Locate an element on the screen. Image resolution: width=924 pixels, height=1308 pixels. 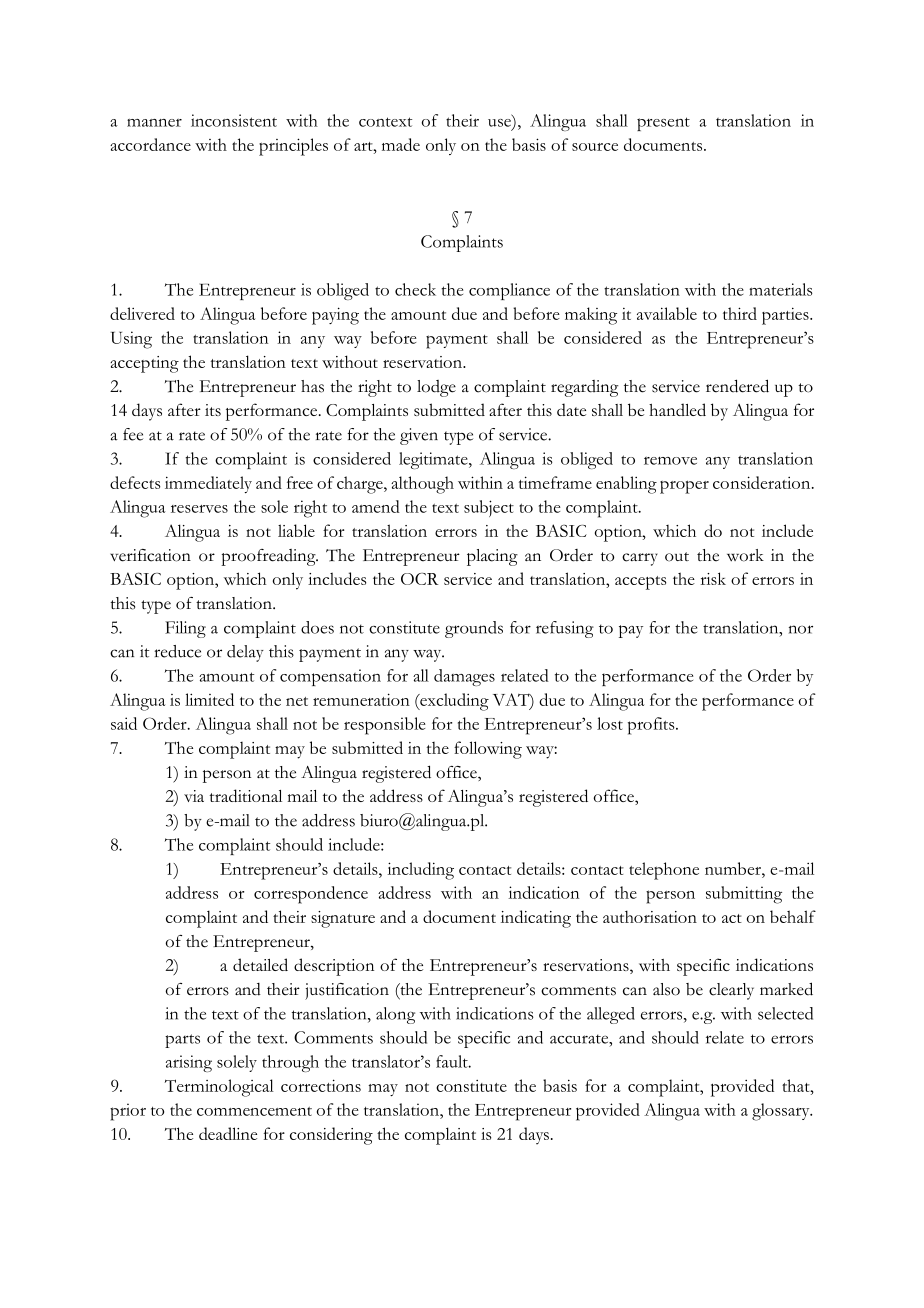
via is located at coordinates (194, 796).
